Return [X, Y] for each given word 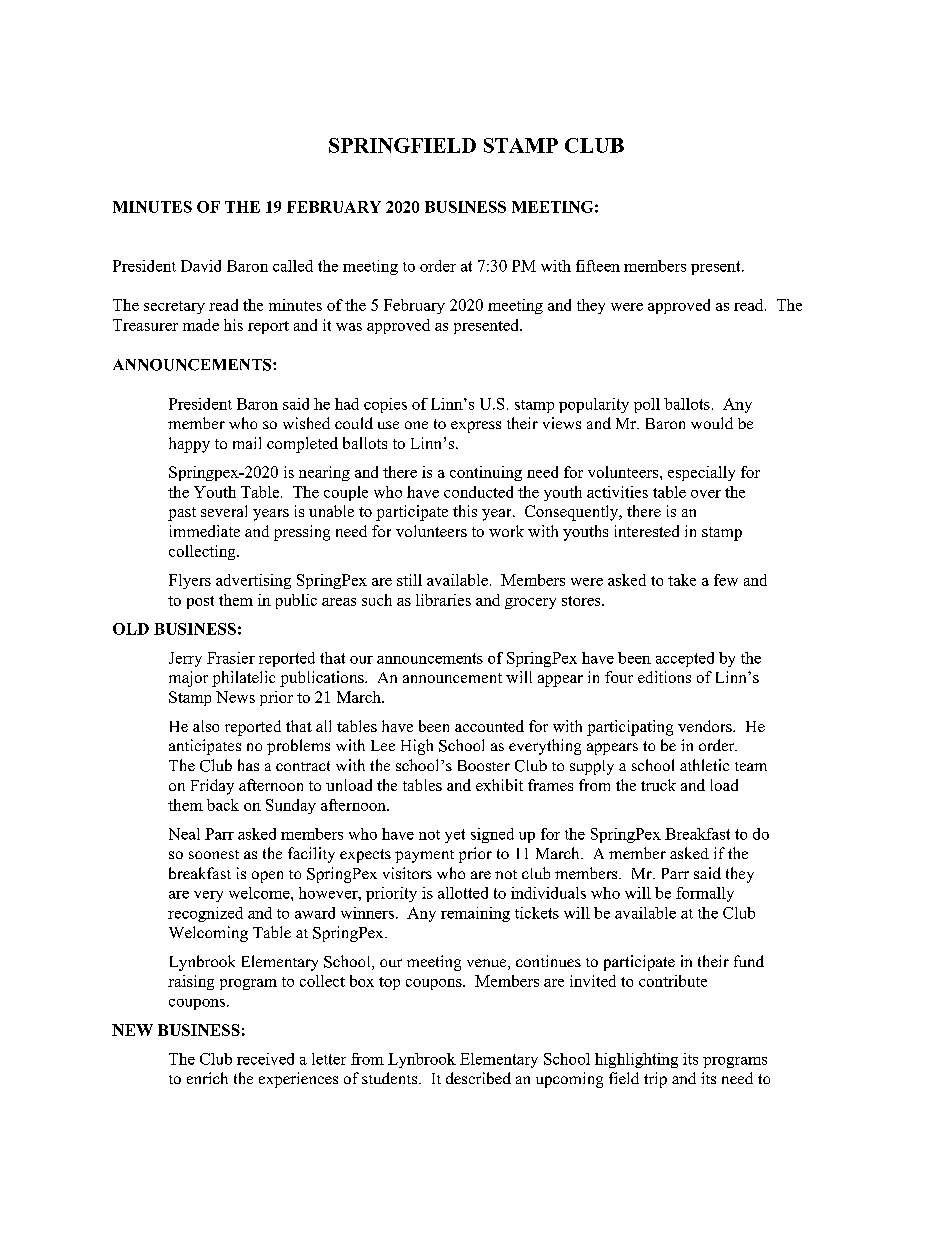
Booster [484, 765]
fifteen [598, 266]
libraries [443, 600]
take [682, 580]
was [349, 327]
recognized [205, 914]
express [476, 427]
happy [189, 445]
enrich [207, 1078]
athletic [704, 765]
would [712, 423]
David [201, 266]
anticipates [205, 747]
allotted [463, 893]
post [200, 602]
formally [705, 894]
